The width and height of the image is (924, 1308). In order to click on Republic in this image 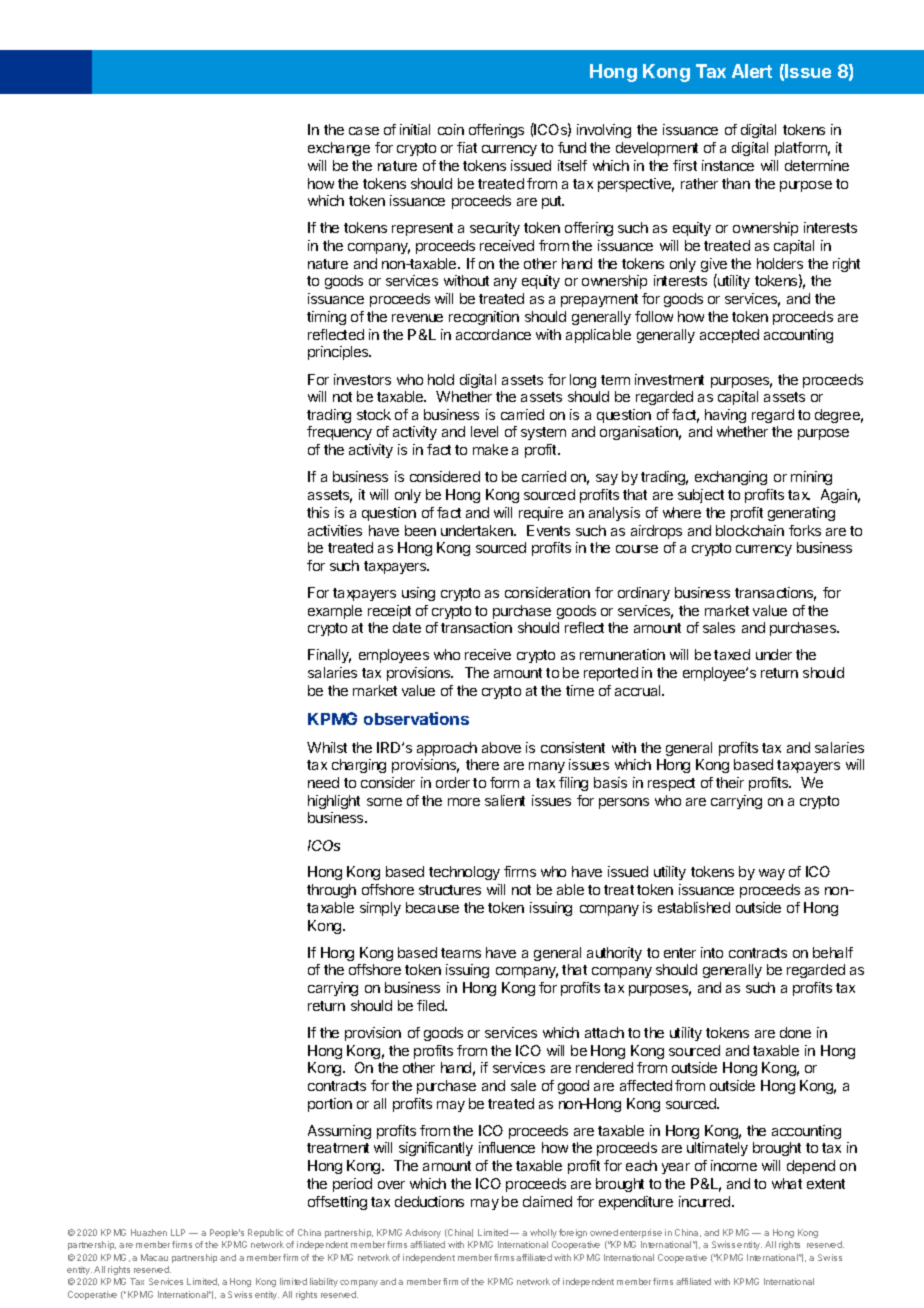, I will do `click(265, 1233)`.
